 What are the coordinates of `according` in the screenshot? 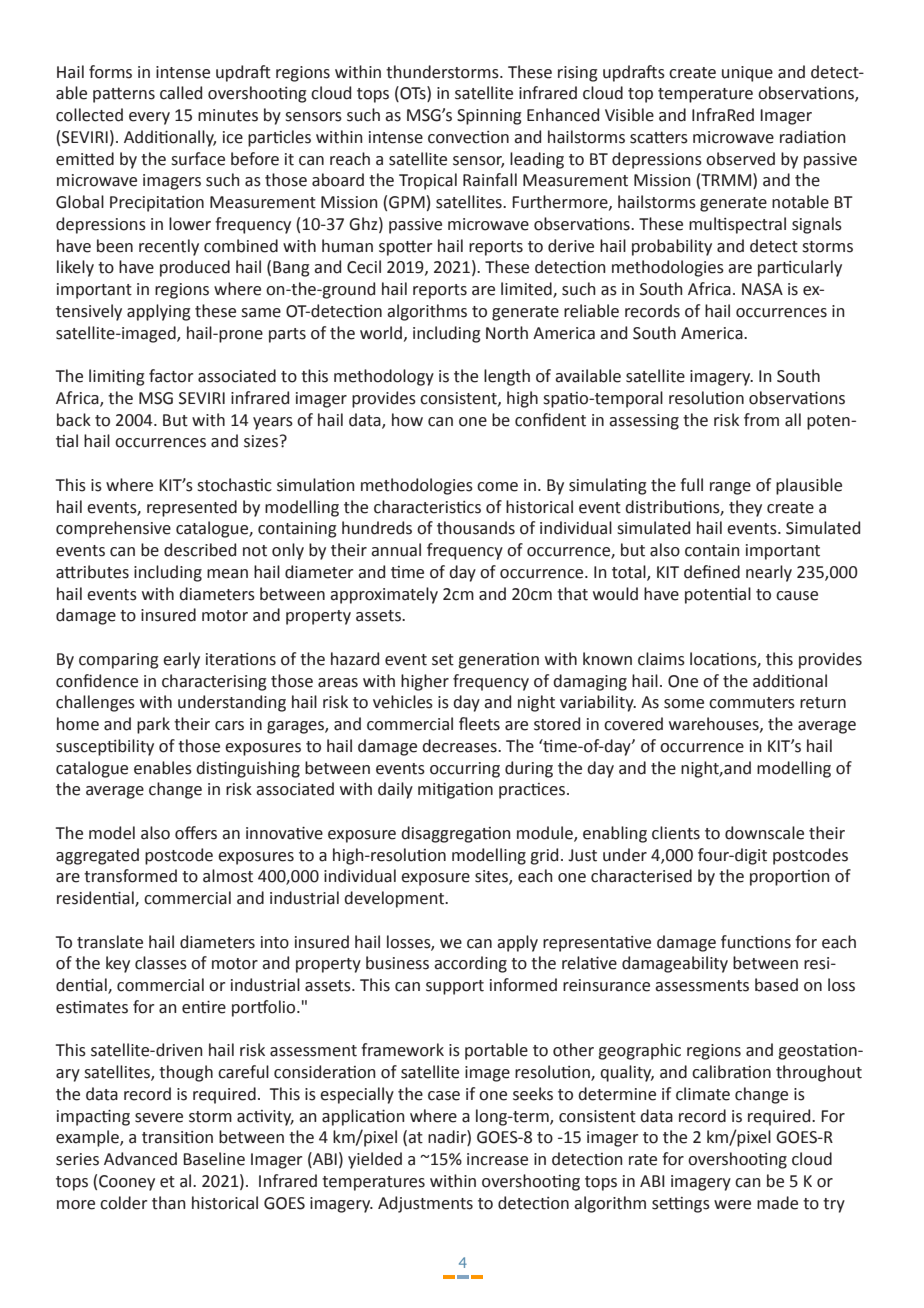 It's located at (470, 964).
